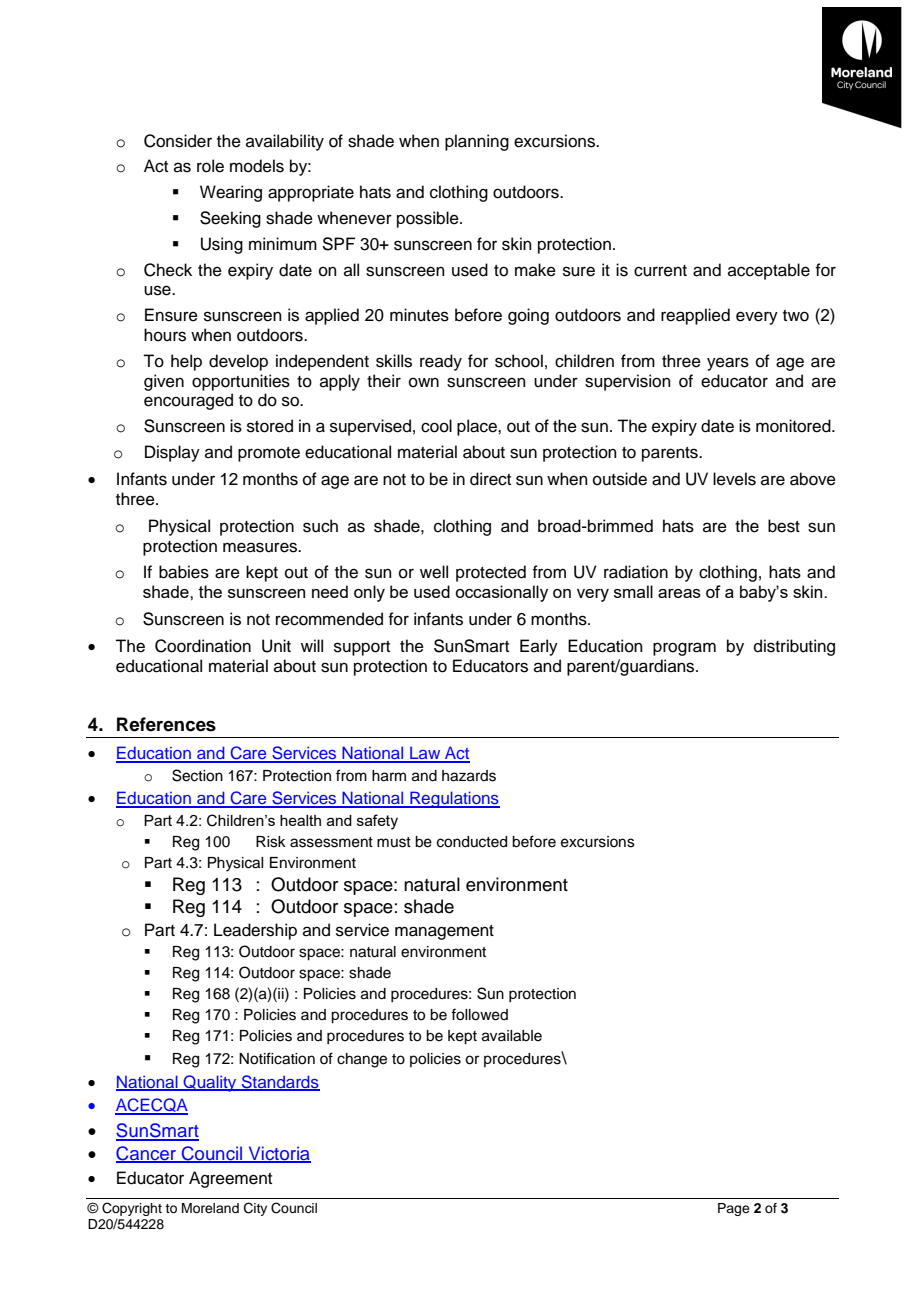 This screenshot has height=1308, width=924. I want to click on Coordination, so click(203, 646).
